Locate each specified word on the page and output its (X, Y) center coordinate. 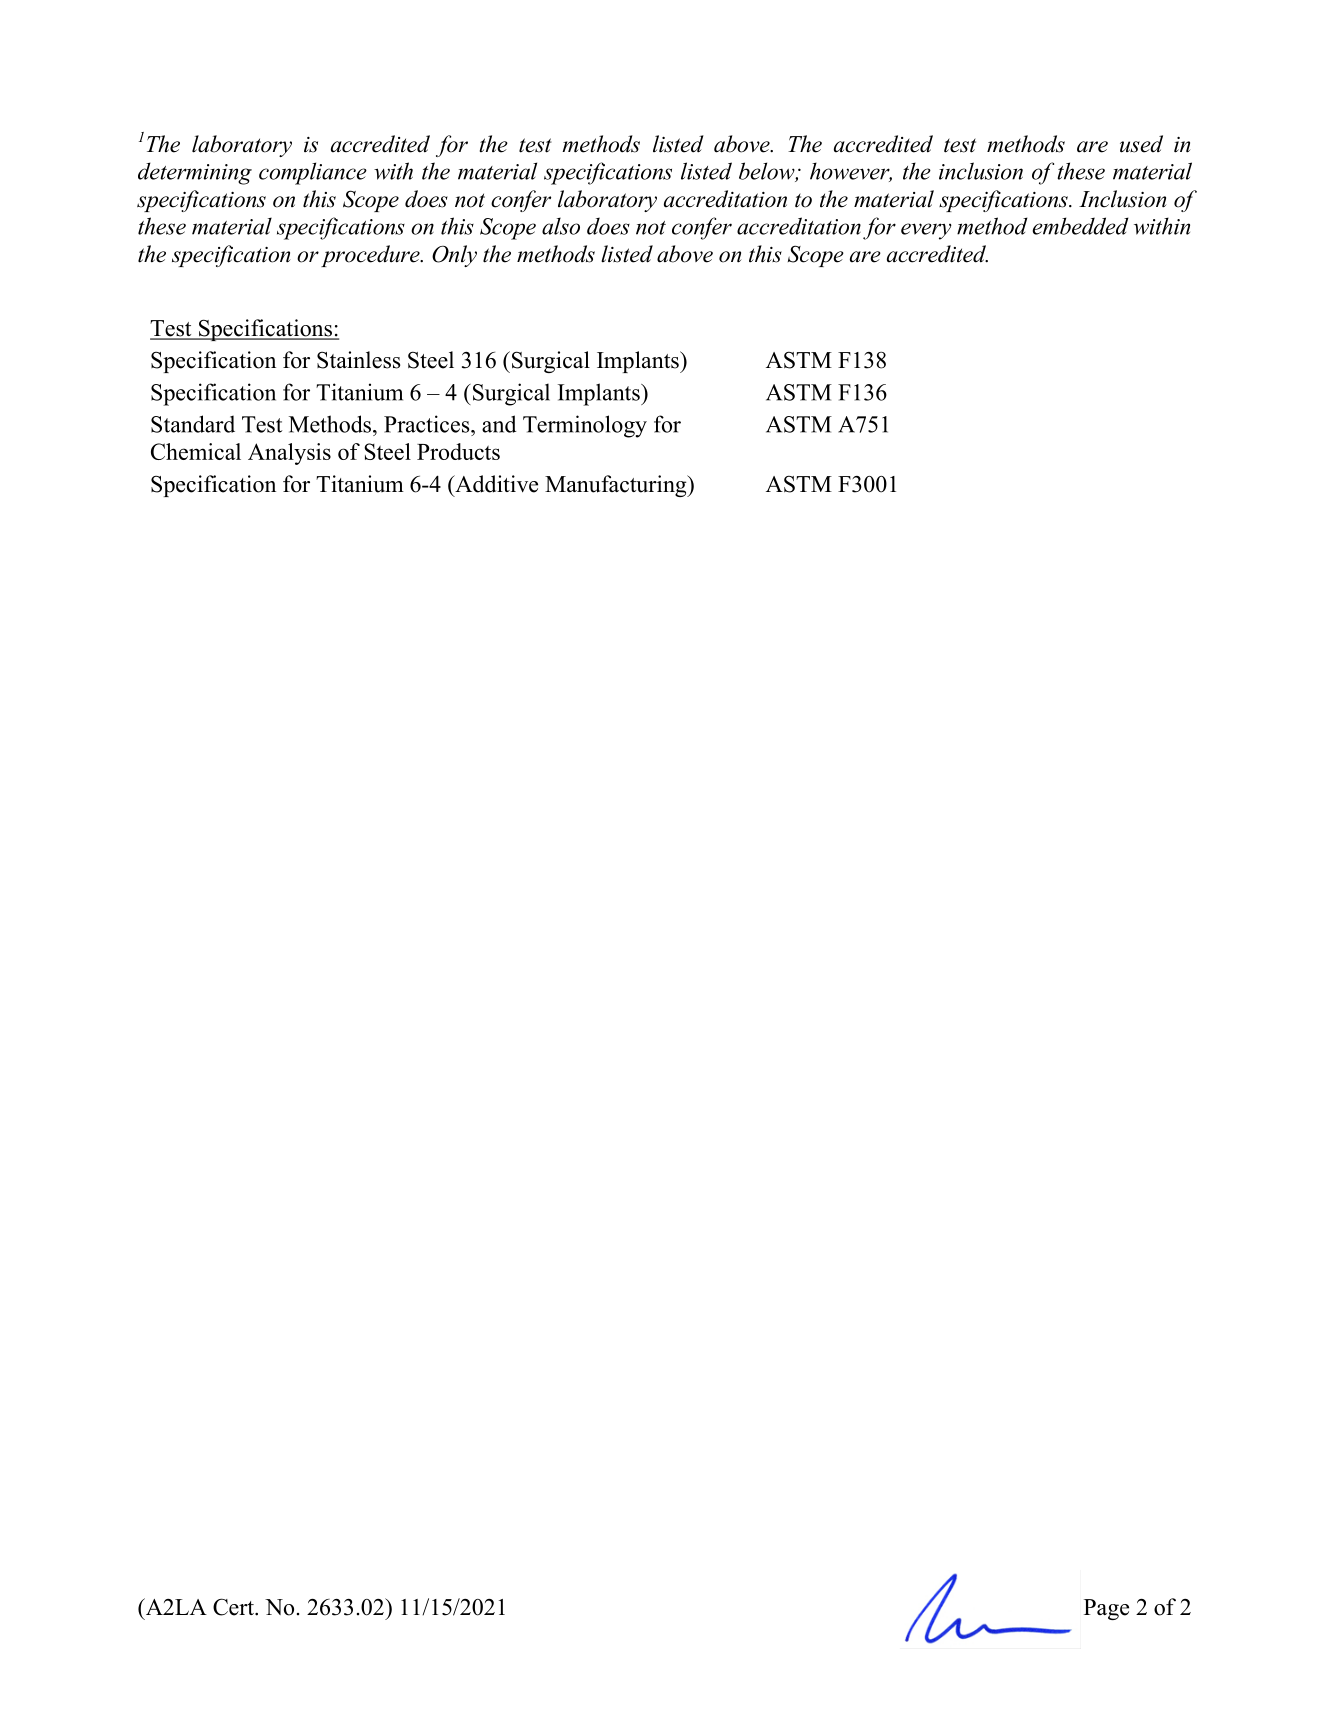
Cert (234, 1607)
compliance (313, 173)
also (561, 226)
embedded (1080, 226)
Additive (495, 484)
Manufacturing (617, 486)
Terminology (585, 426)
